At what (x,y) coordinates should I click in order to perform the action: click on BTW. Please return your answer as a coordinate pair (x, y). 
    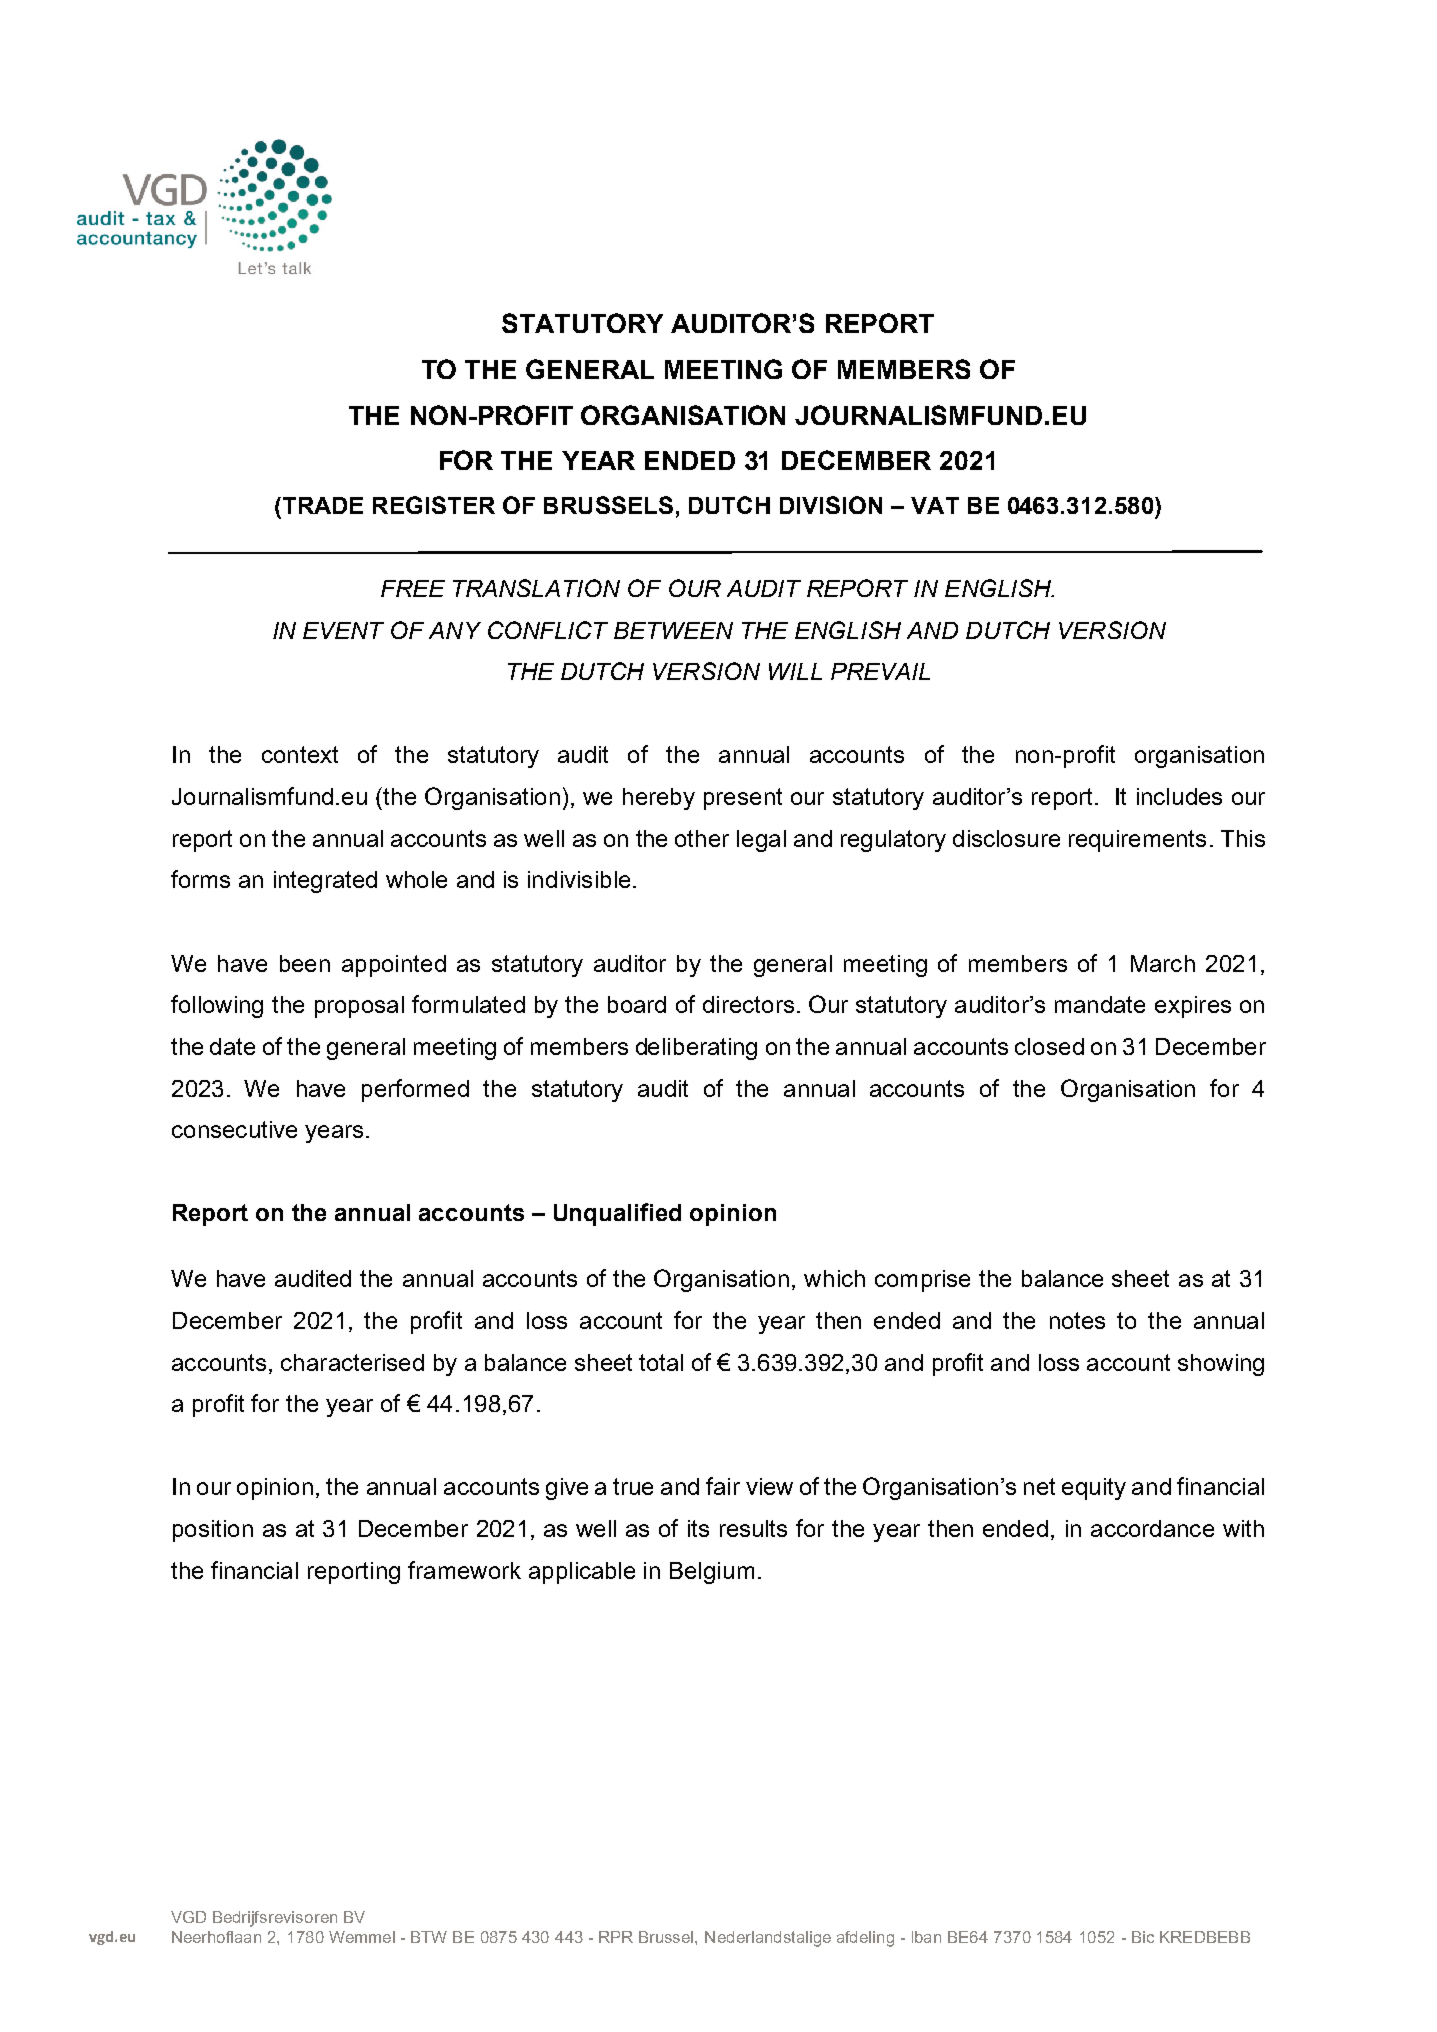
    Looking at the image, I should click on (429, 1937).
